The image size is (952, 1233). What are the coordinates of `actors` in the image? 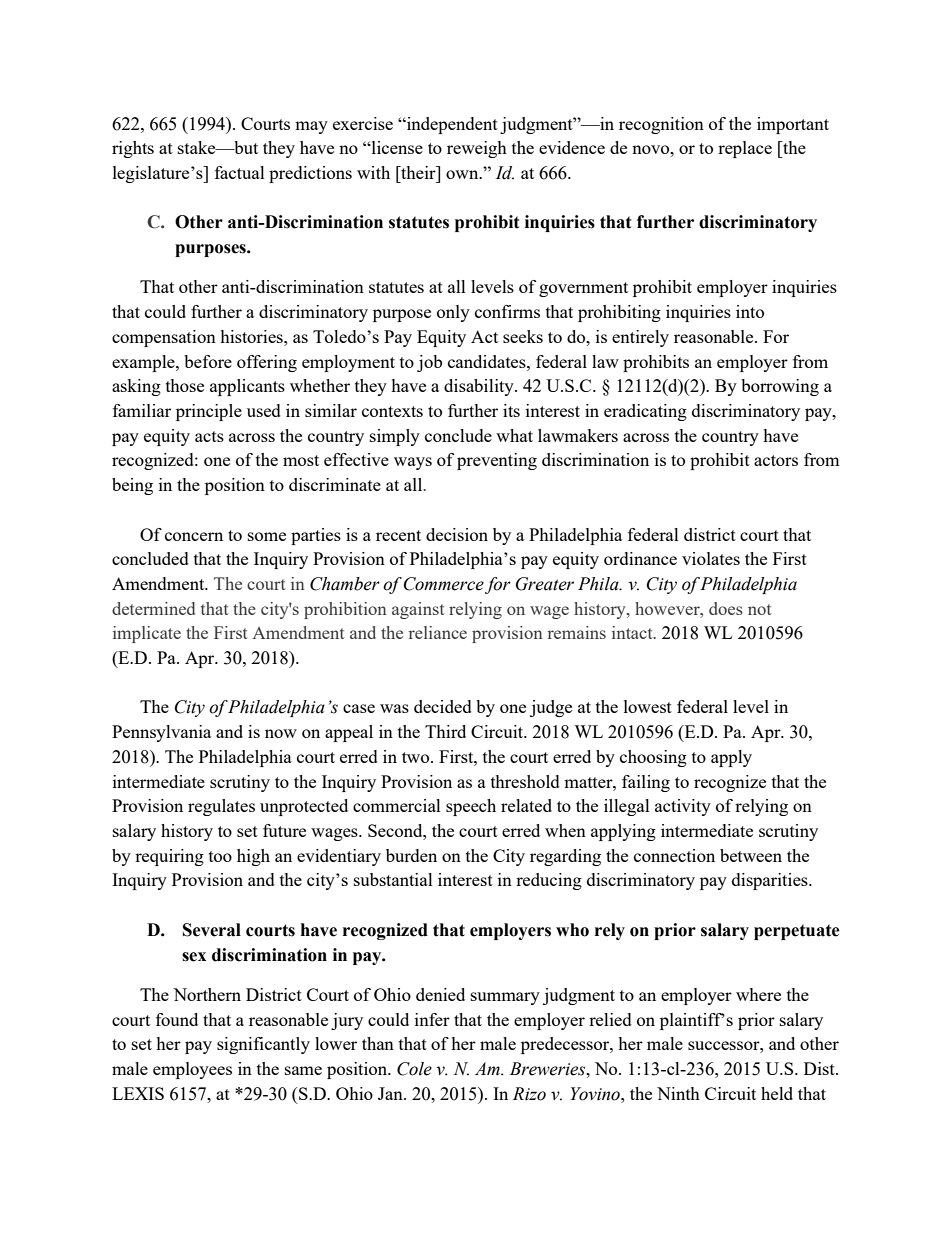 It's located at (776, 460).
